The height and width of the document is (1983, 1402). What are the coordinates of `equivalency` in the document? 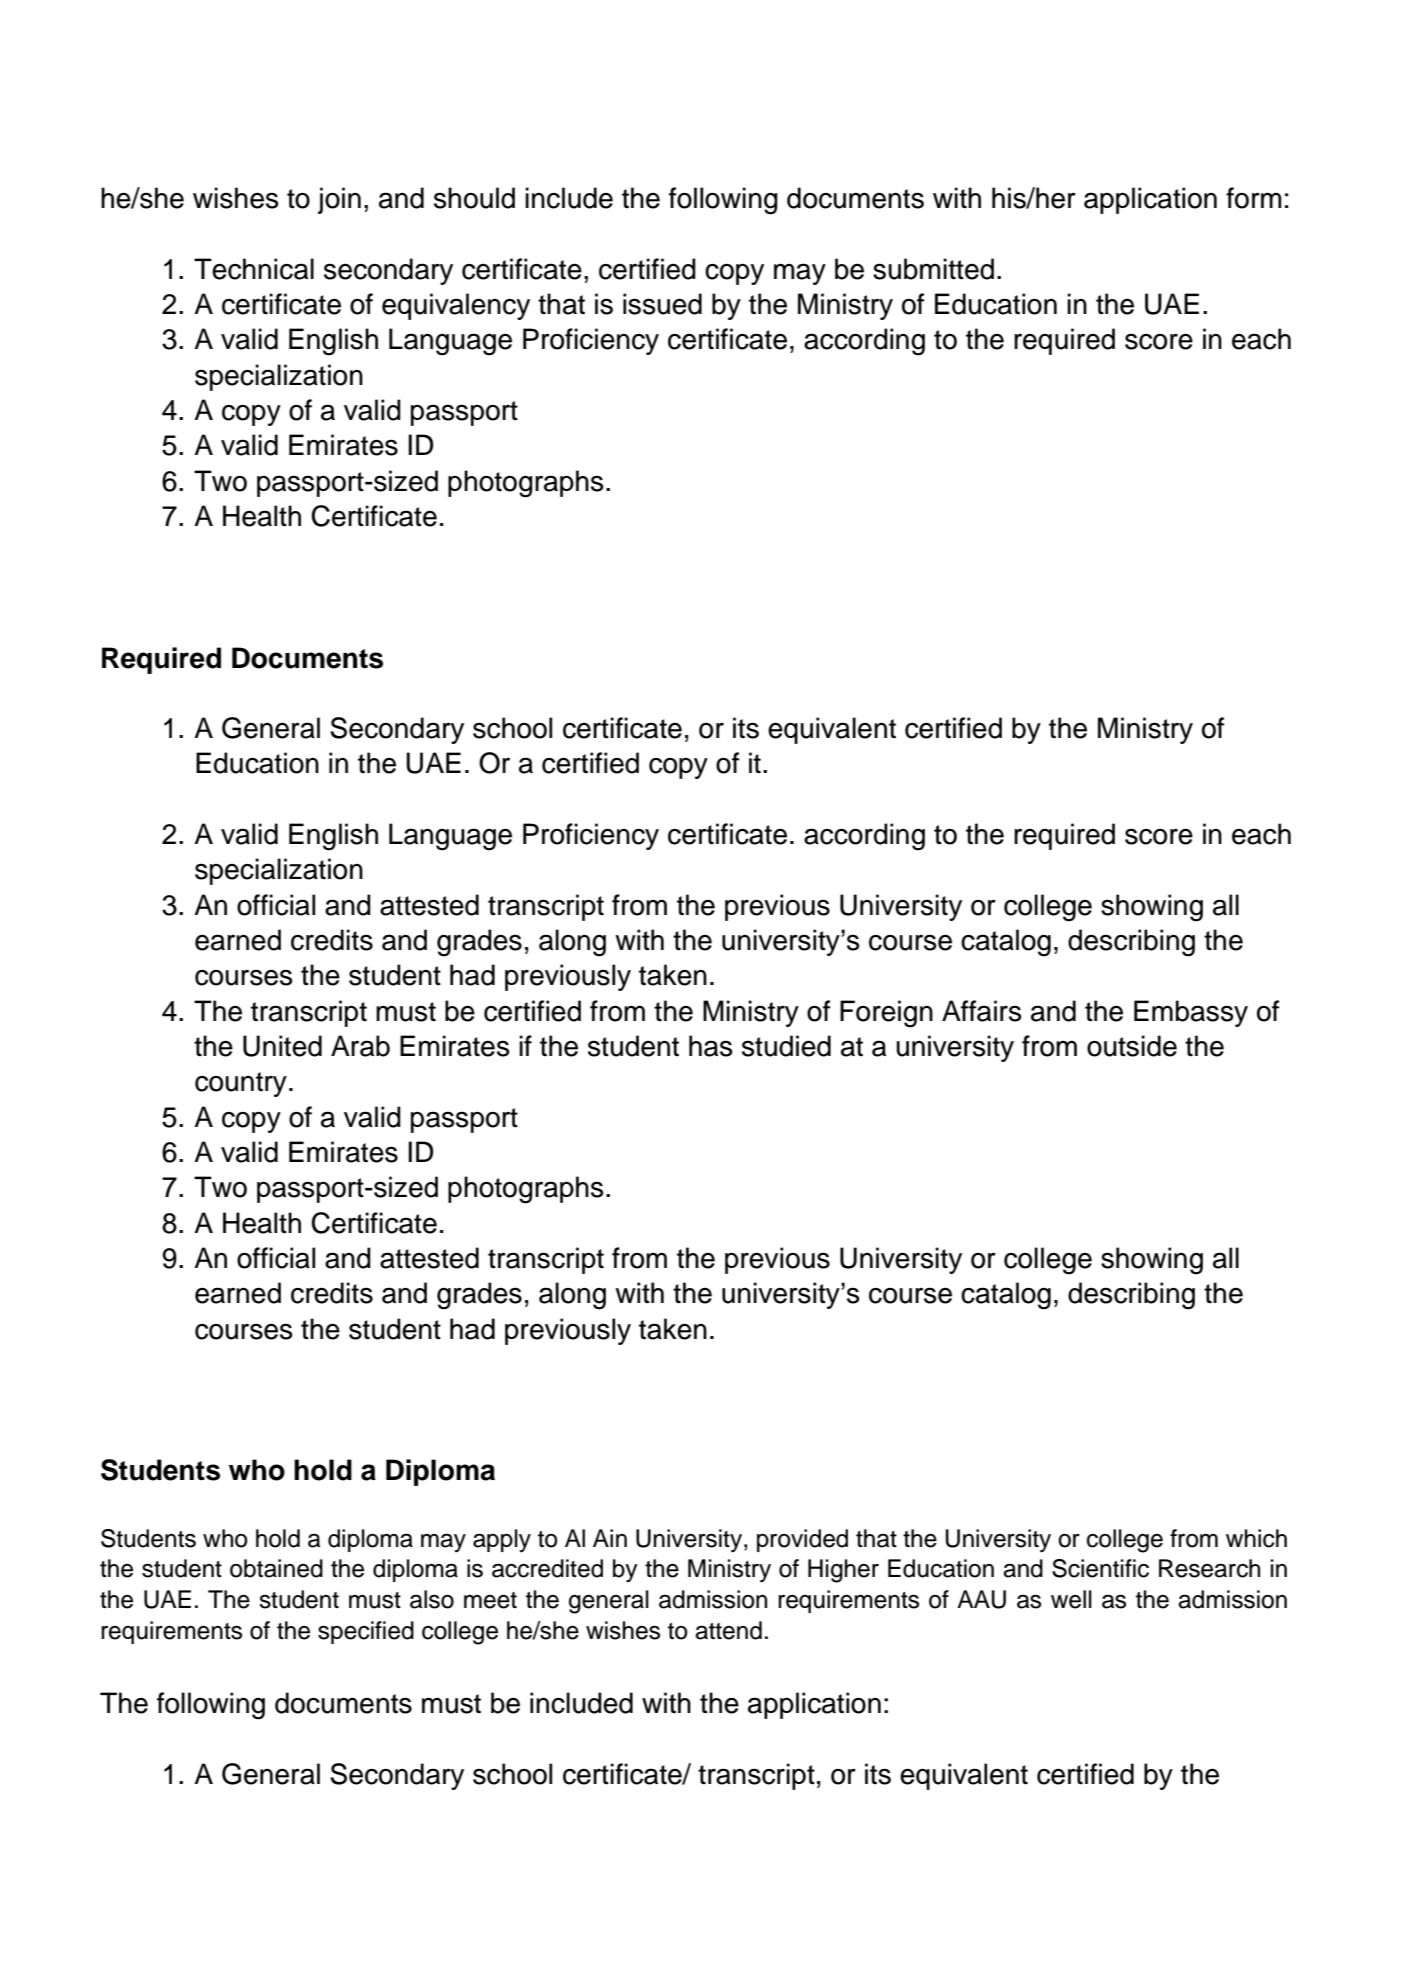 It's located at (456, 306).
